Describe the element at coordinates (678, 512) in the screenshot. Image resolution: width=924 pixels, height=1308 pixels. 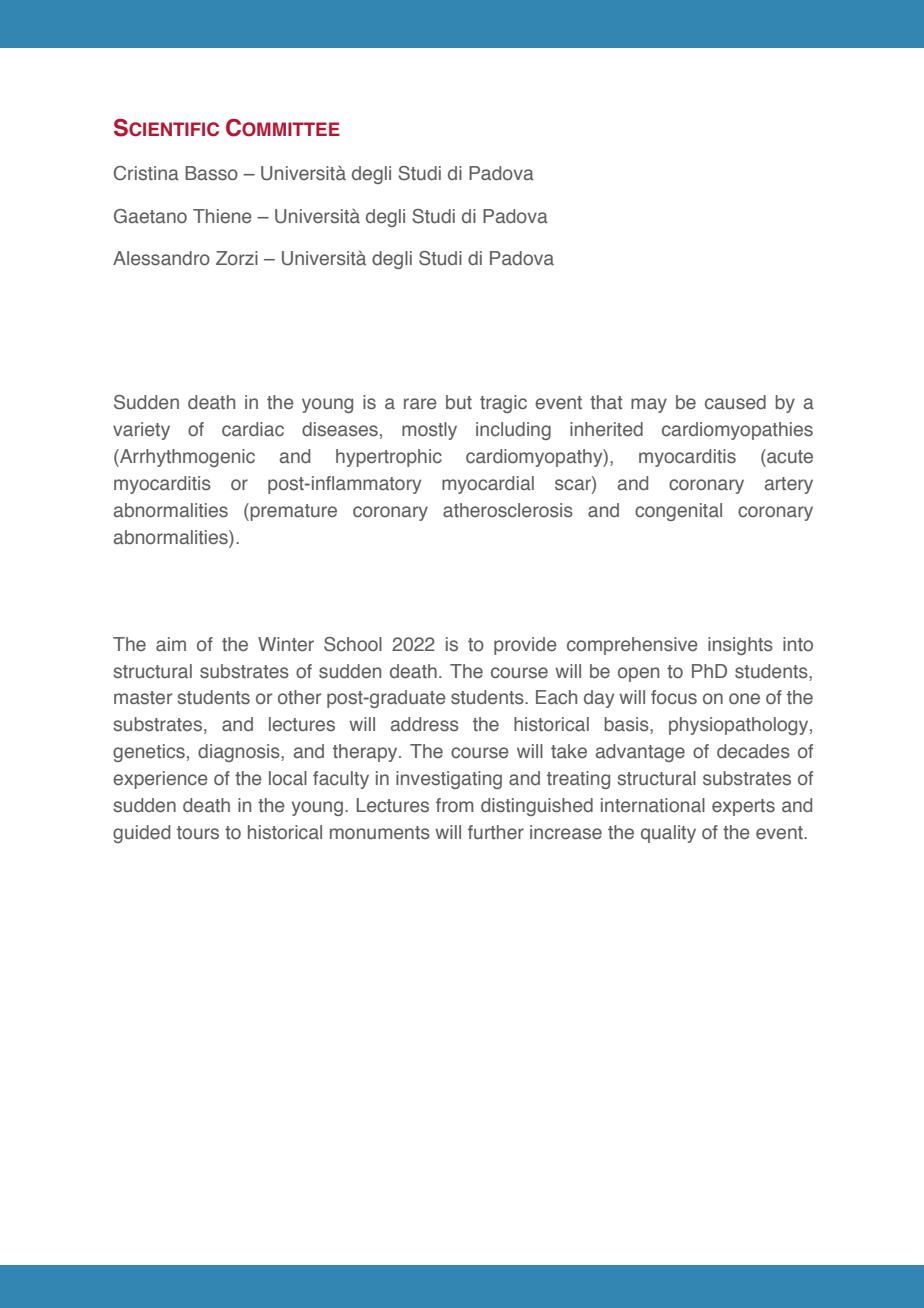
I see `congenital` at that location.
